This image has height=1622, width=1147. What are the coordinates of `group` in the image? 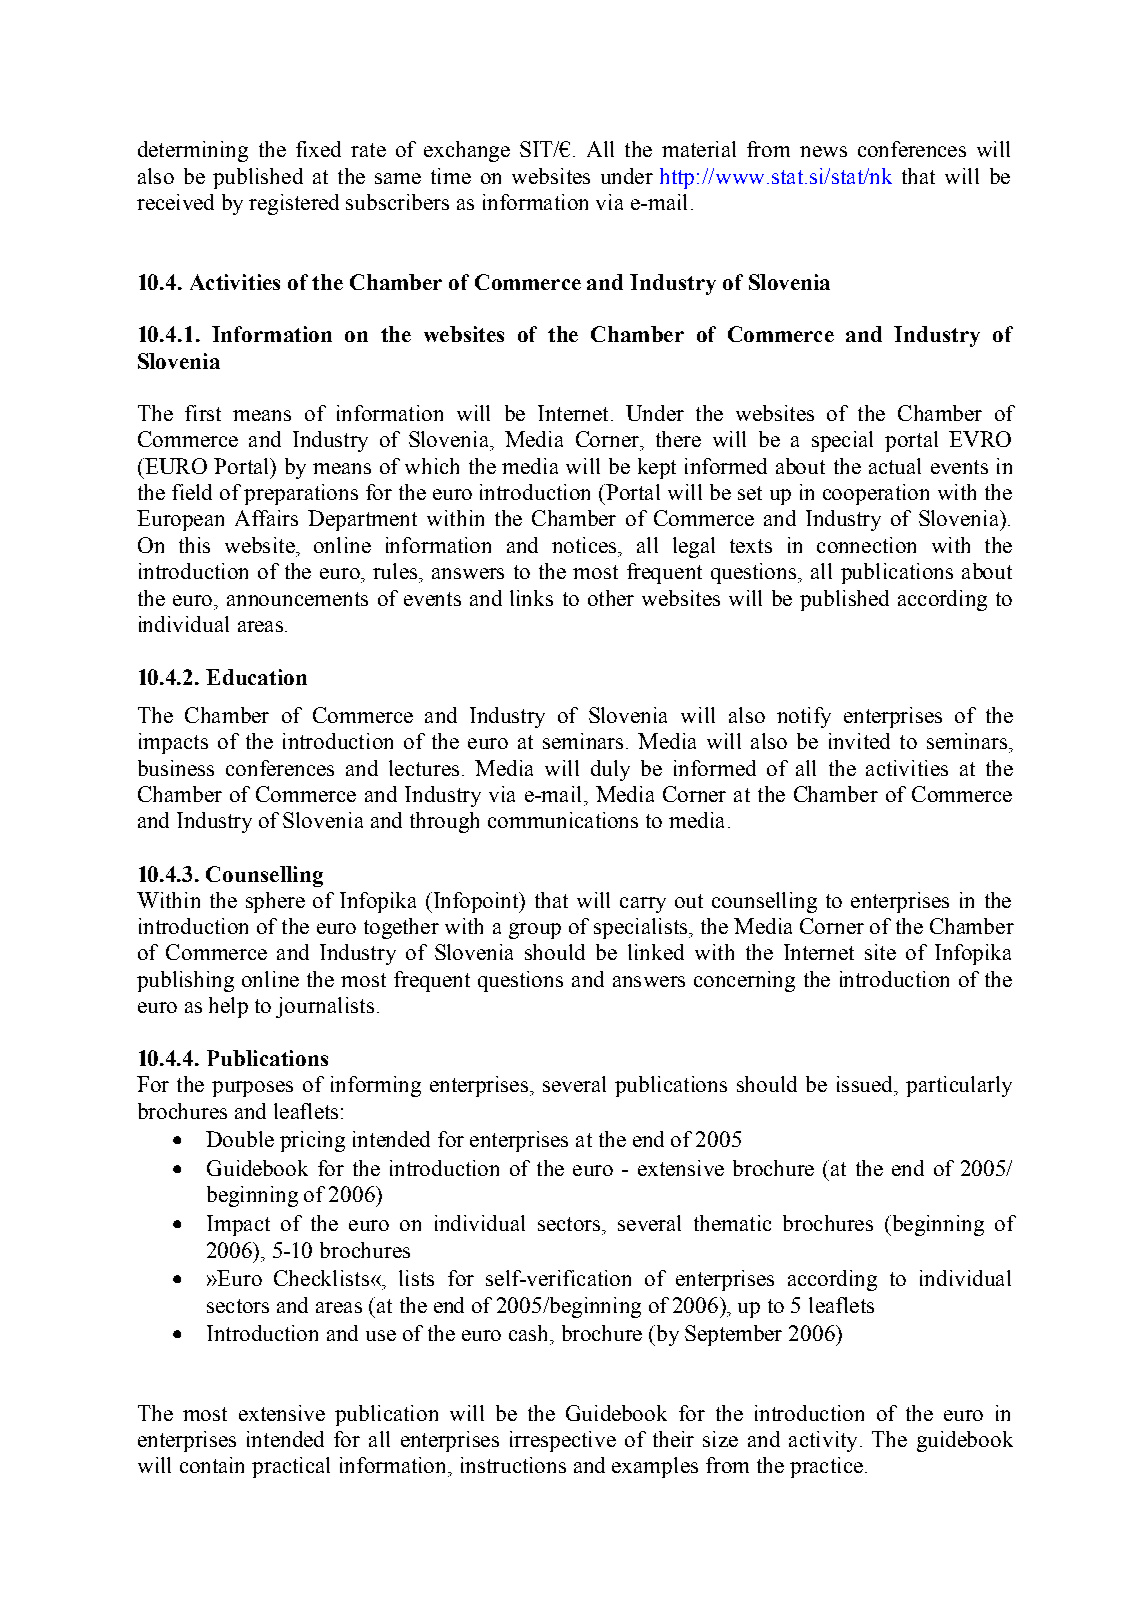 It's located at (535, 931).
